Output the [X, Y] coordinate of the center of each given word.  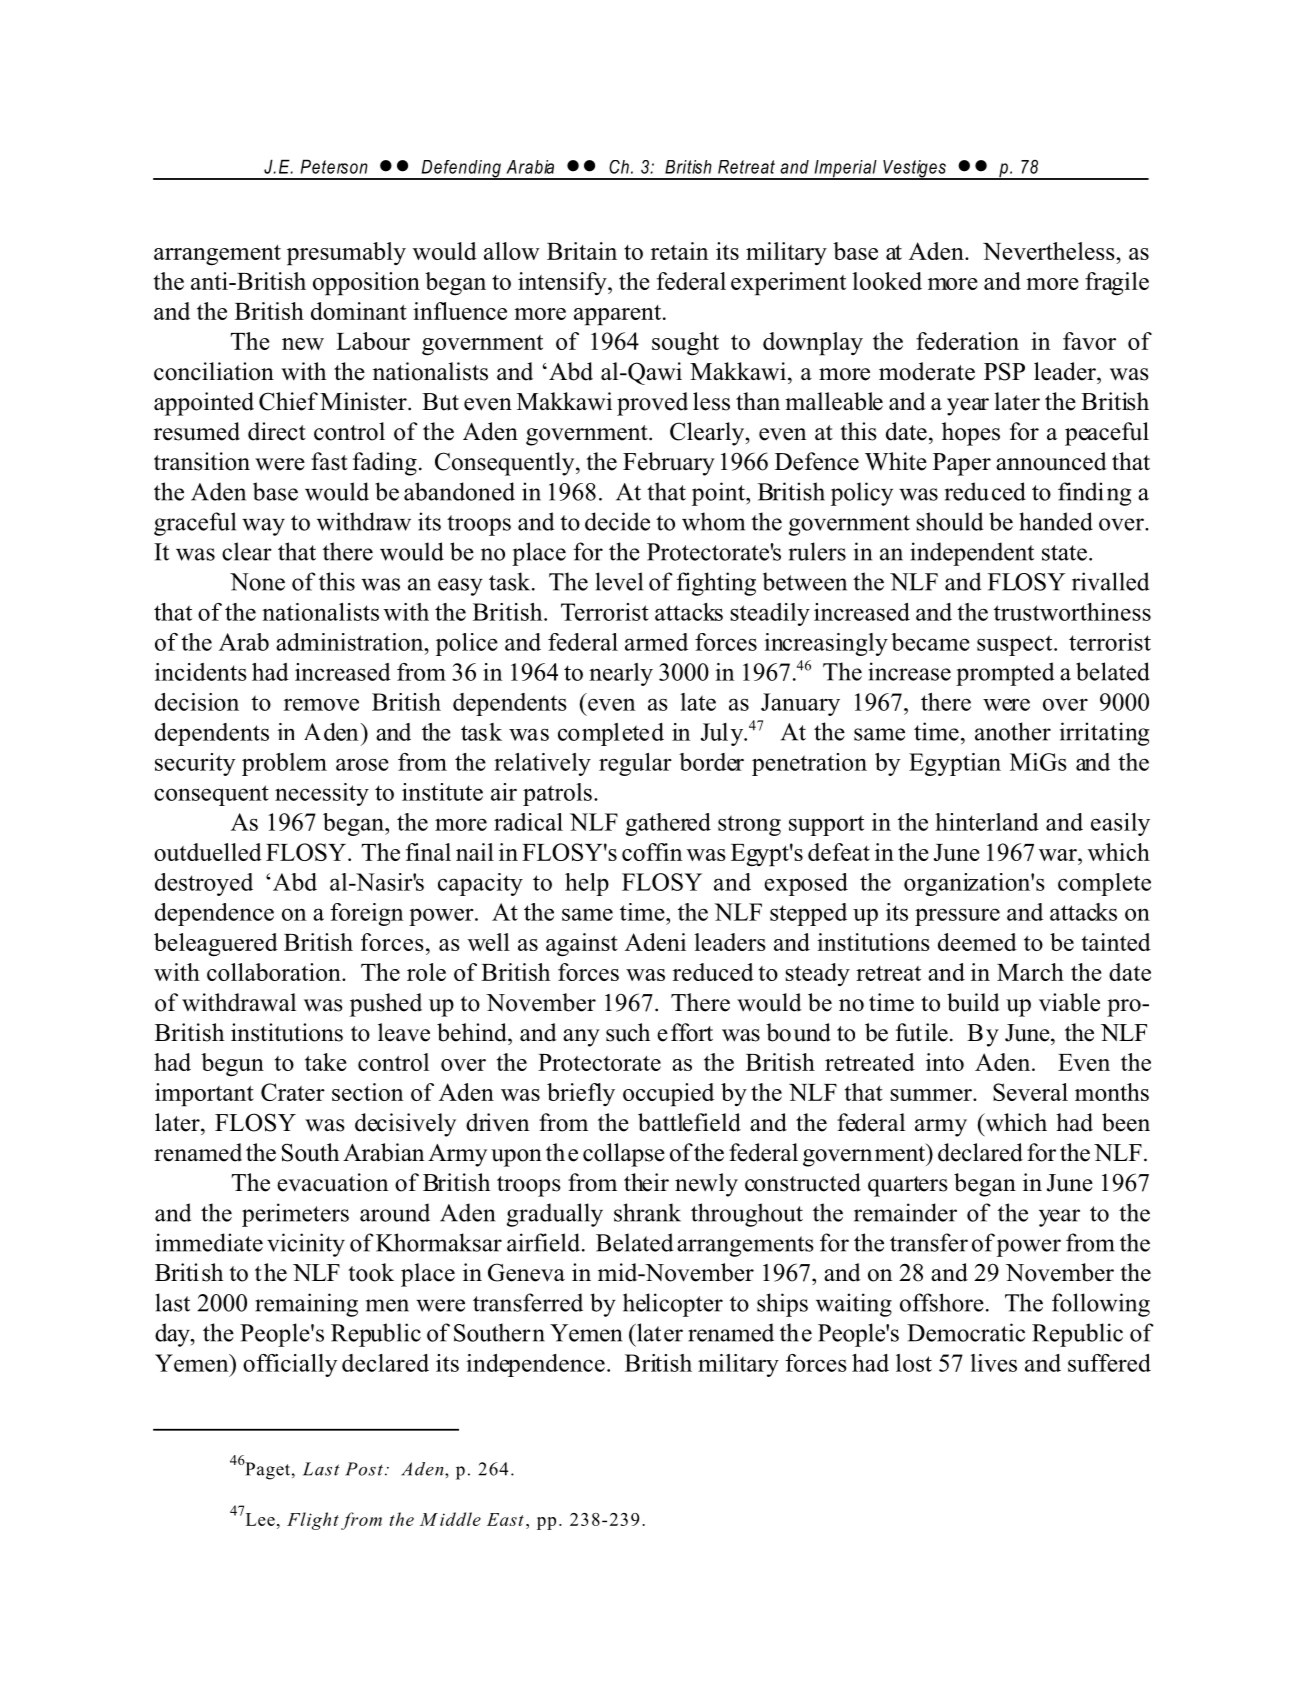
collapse [624, 1155]
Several [1030, 1092]
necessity [322, 794]
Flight [313, 1521]
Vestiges [914, 170]
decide [617, 521]
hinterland [987, 822]
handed [1056, 521]
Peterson [334, 166]
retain [679, 251]
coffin [652, 852]
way [263, 527]
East [505, 1519]
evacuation [332, 1182]
